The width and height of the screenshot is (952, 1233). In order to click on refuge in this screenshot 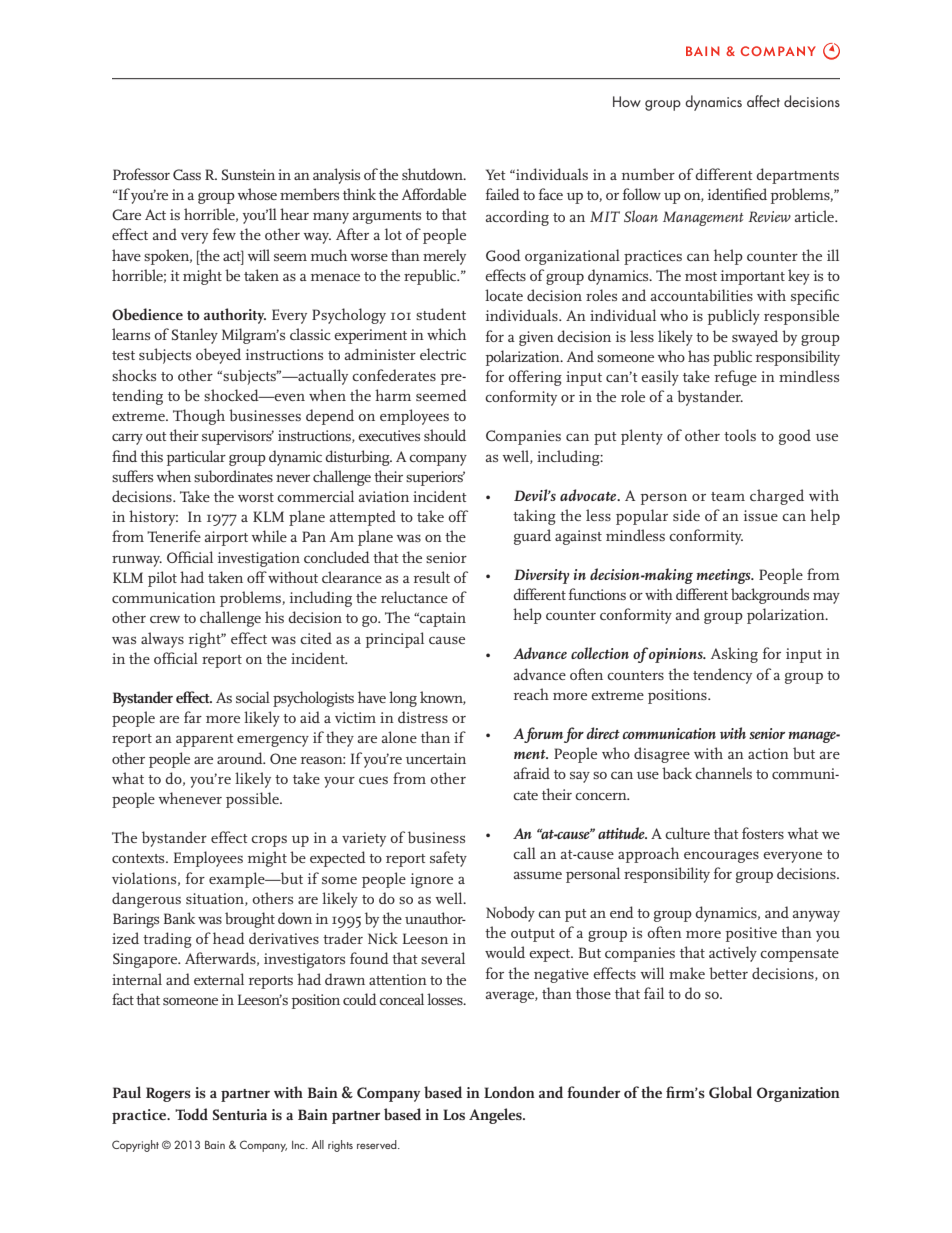, I will do `click(736, 378)`.
